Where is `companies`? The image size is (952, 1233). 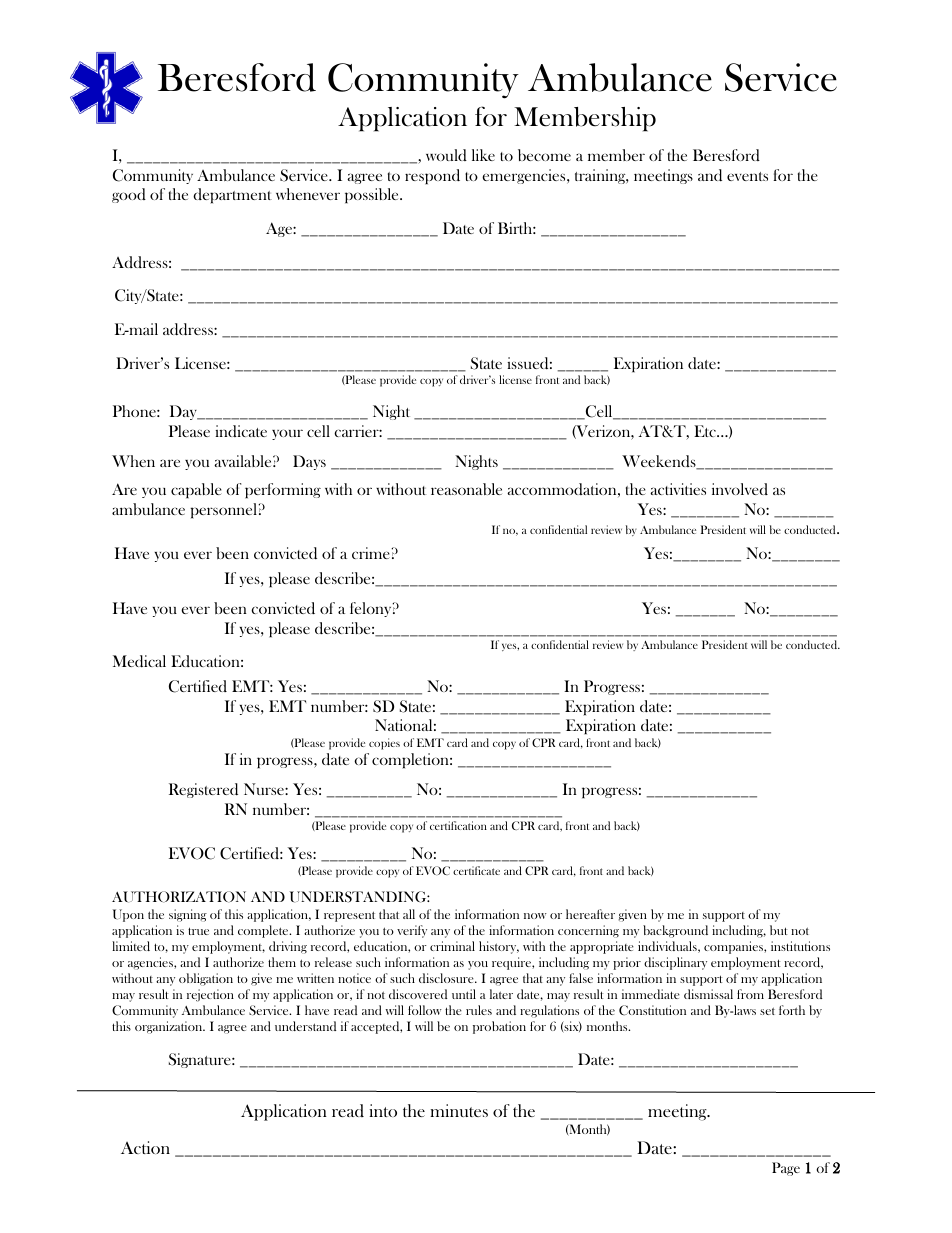 companies is located at coordinates (734, 947).
